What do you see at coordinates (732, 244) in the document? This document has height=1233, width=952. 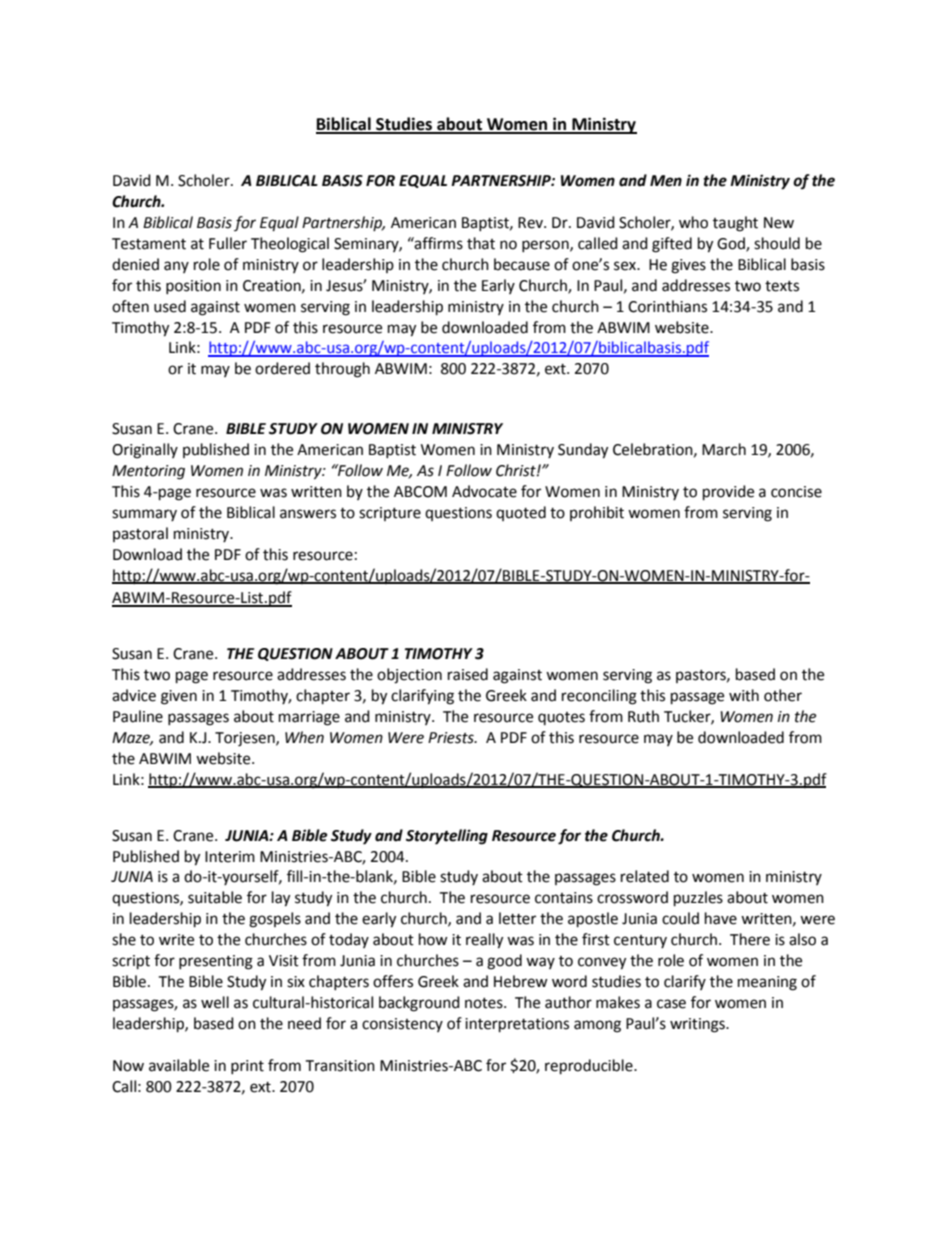 I see `God` at bounding box center [732, 244].
